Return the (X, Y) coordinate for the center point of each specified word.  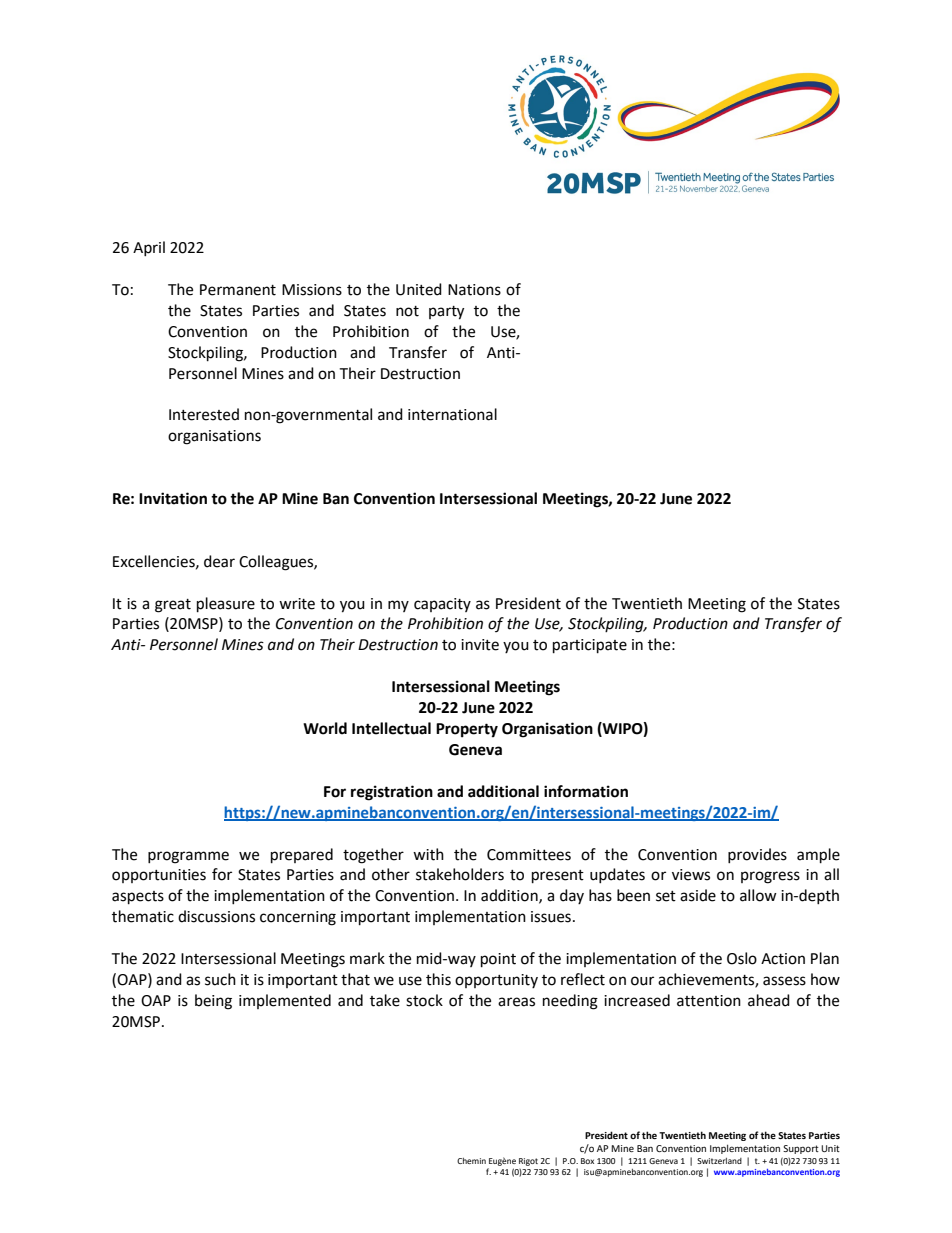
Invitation (173, 498)
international (452, 414)
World (325, 728)
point (498, 960)
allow (758, 895)
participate (590, 646)
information (586, 791)
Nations (474, 290)
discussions (216, 916)
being (213, 1002)
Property (467, 730)
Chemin (471, 1161)
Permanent (238, 290)
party (446, 313)
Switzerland (719, 1161)
